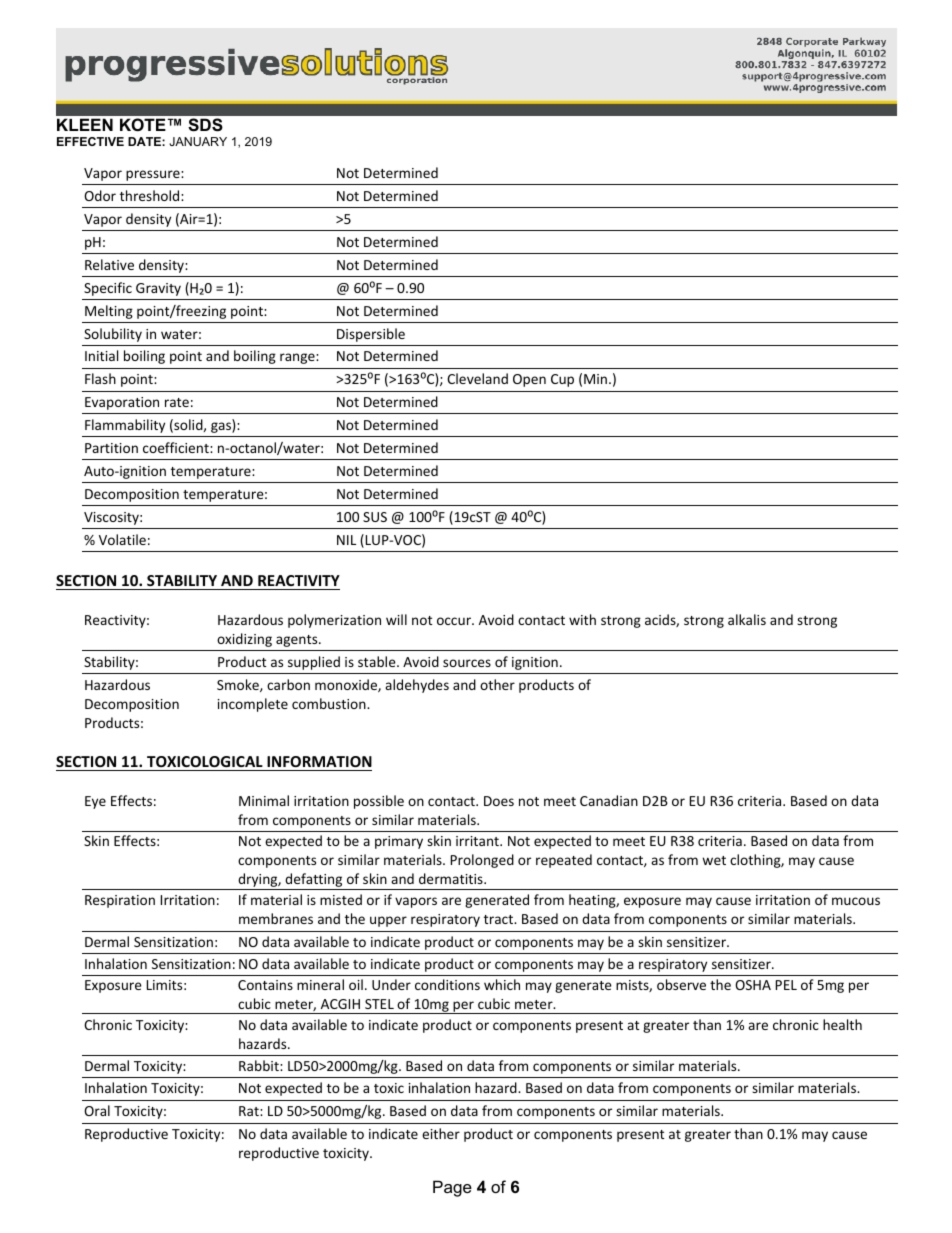 The image size is (952, 1233). What do you see at coordinates (198, 141) in the screenshot?
I see `JANUARY` at bounding box center [198, 141].
